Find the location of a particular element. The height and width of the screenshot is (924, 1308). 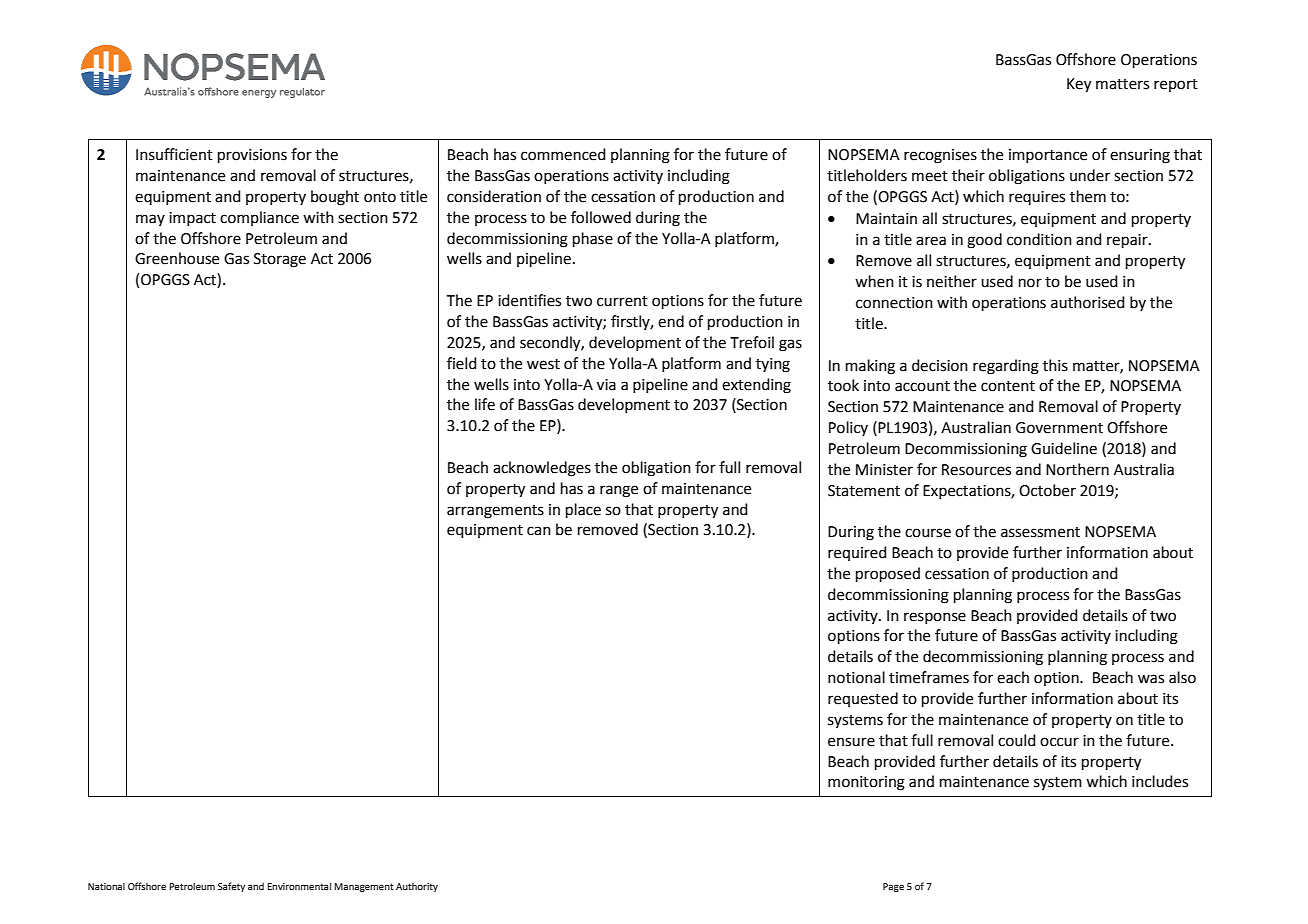

Safety is located at coordinates (231, 887).
